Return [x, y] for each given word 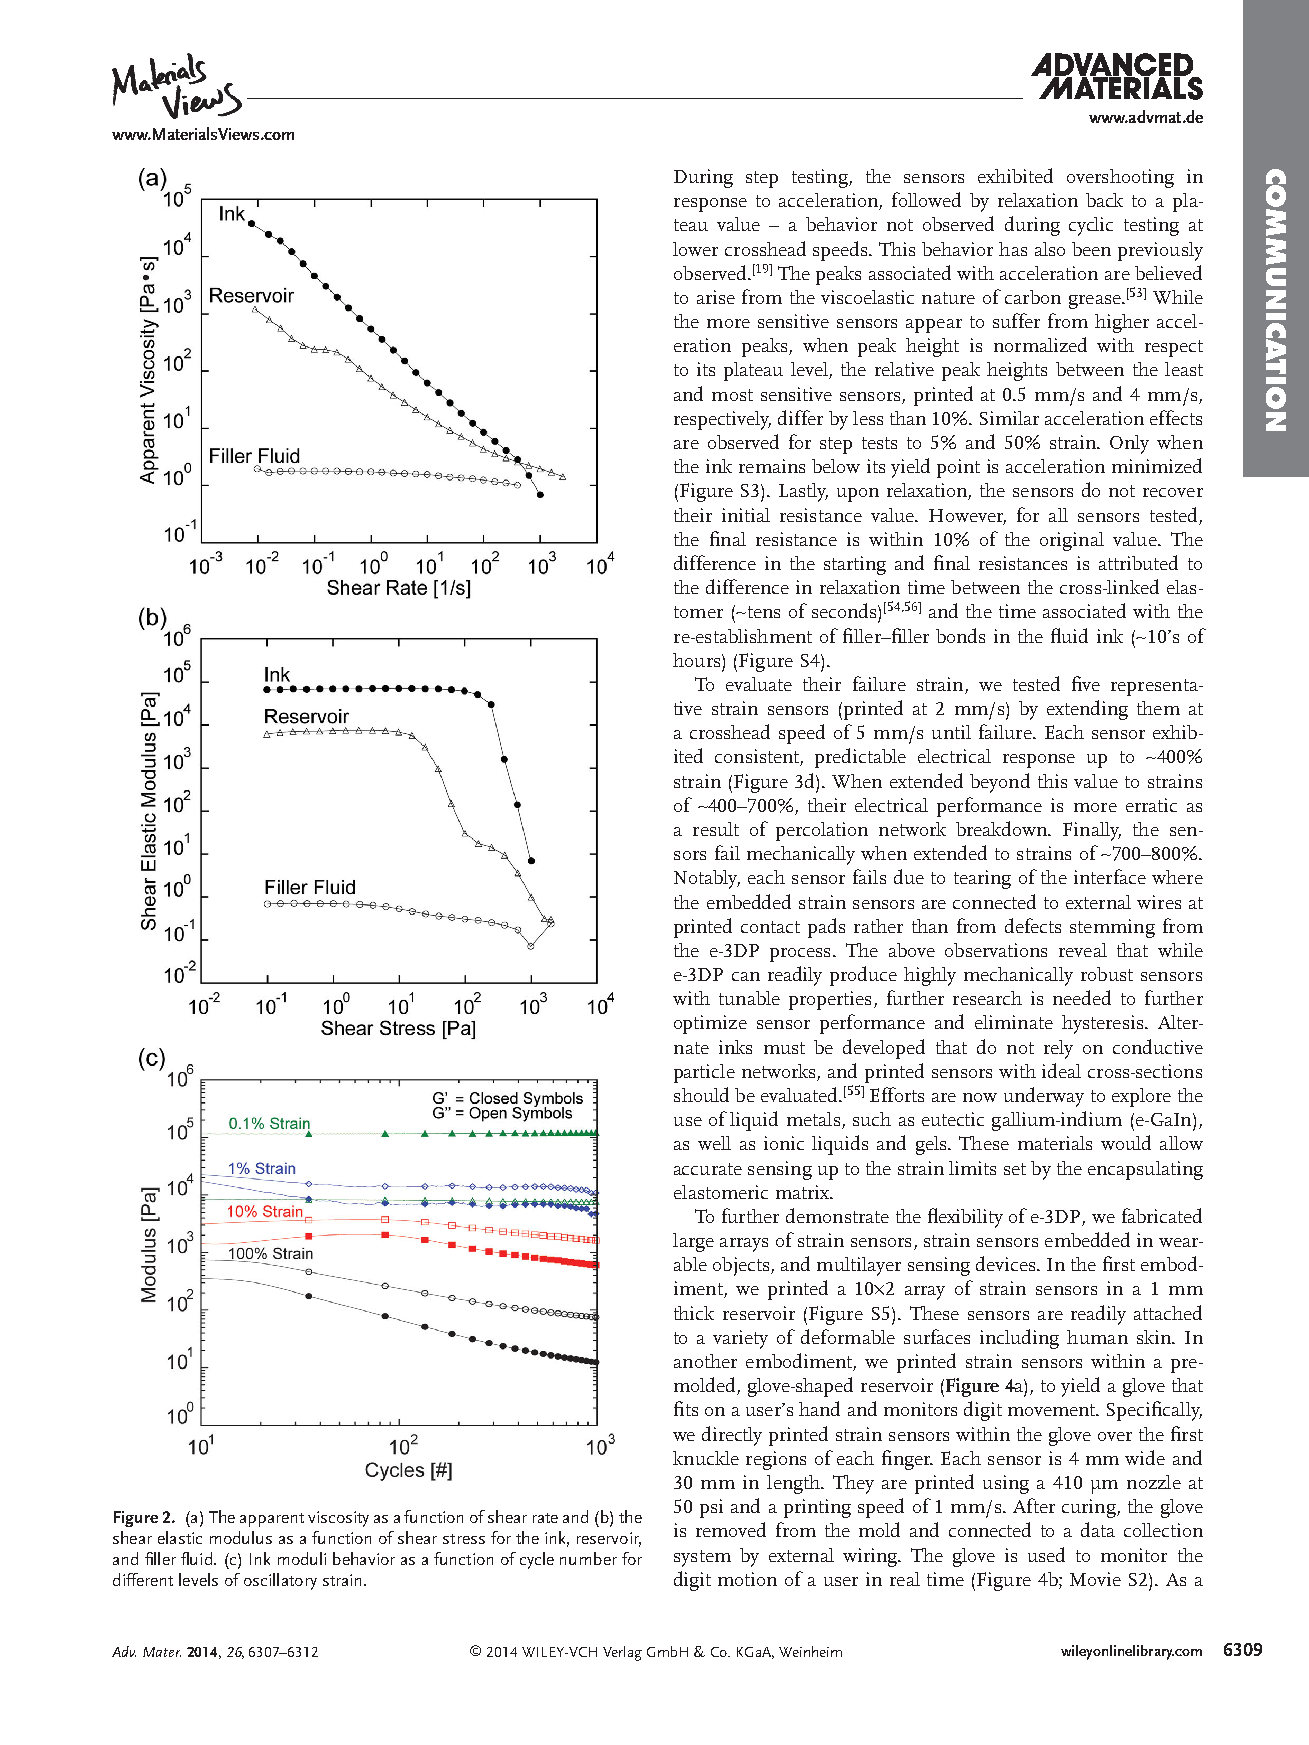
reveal [1083, 950]
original [1072, 541]
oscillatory [280, 1581]
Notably [707, 879]
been [1091, 249]
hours [698, 660]
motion [747, 1579]
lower [695, 249]
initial [746, 515]
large [693, 1242]
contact [770, 927]
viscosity [338, 1519]
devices [1007, 1263]
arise [716, 297]
